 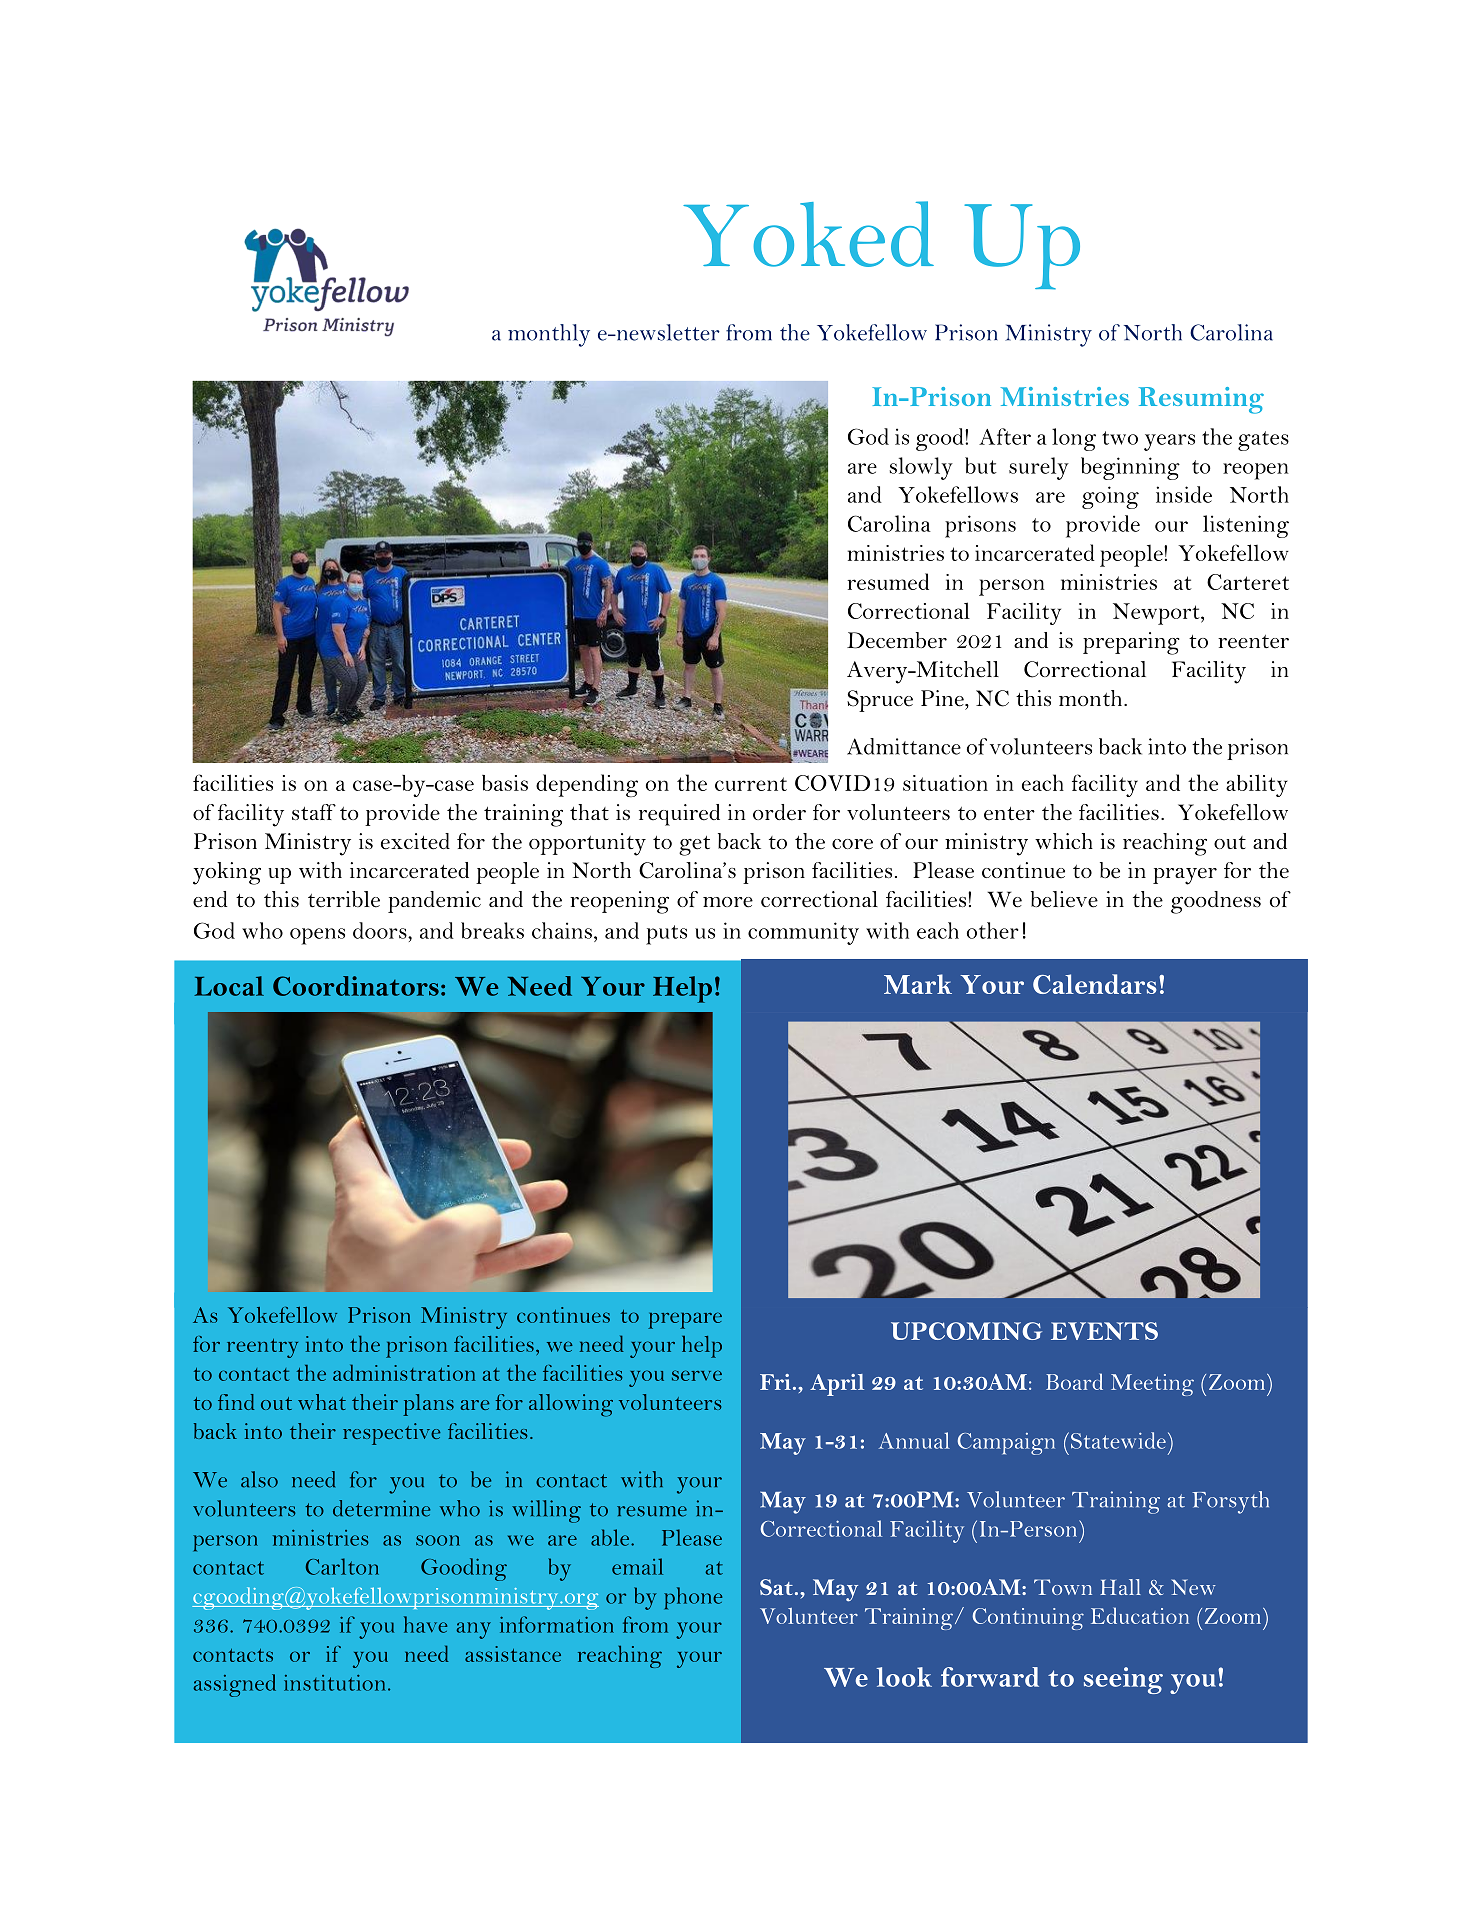 What do you see at coordinates (808, 234) in the image?
I see `Yoked` at bounding box center [808, 234].
